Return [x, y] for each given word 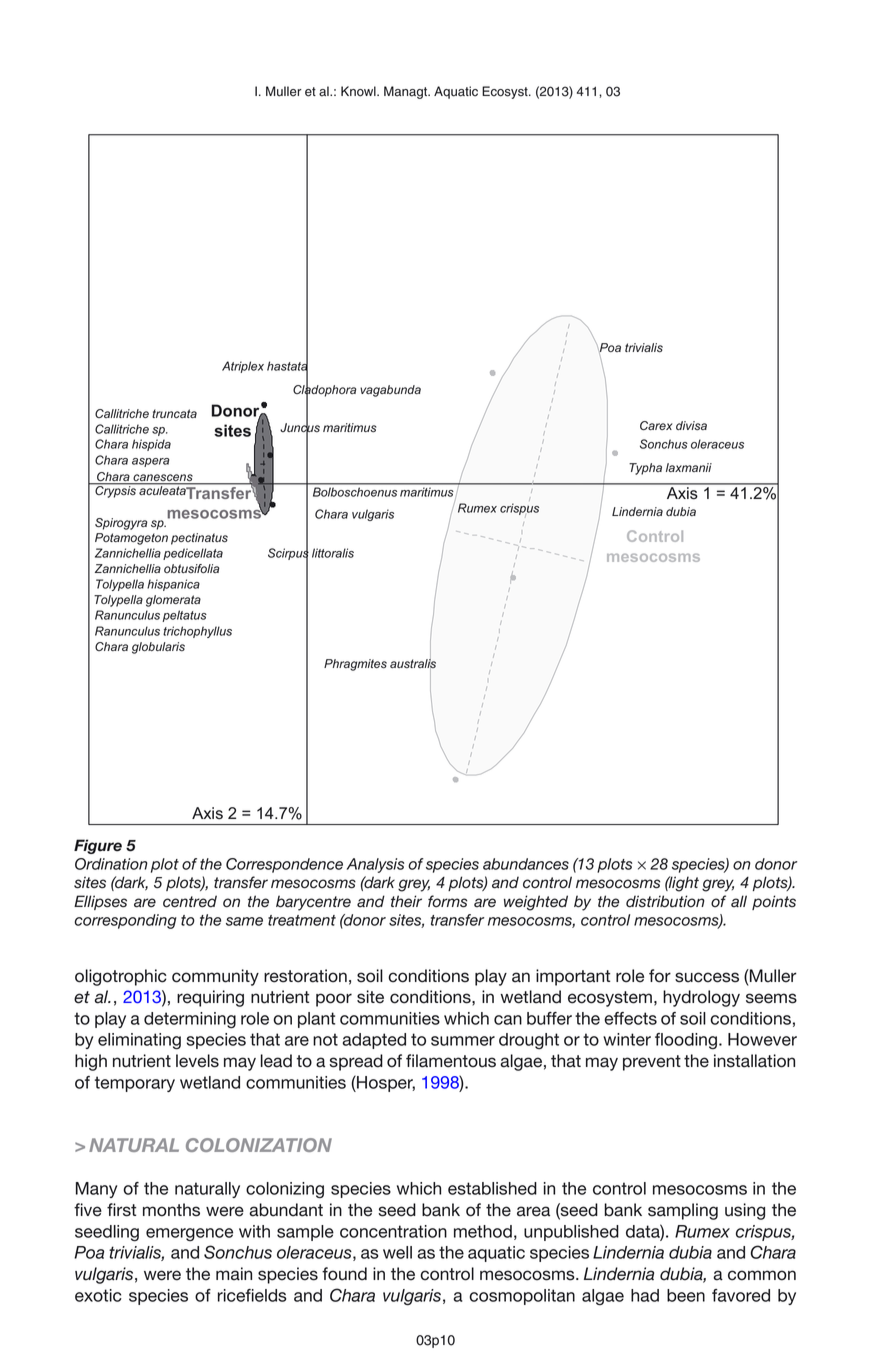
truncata [174, 413]
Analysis [375, 865]
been [686, 1295]
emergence [189, 1235]
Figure [98, 846]
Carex [656, 425]
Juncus [300, 428]
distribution [665, 901]
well [397, 1252]
